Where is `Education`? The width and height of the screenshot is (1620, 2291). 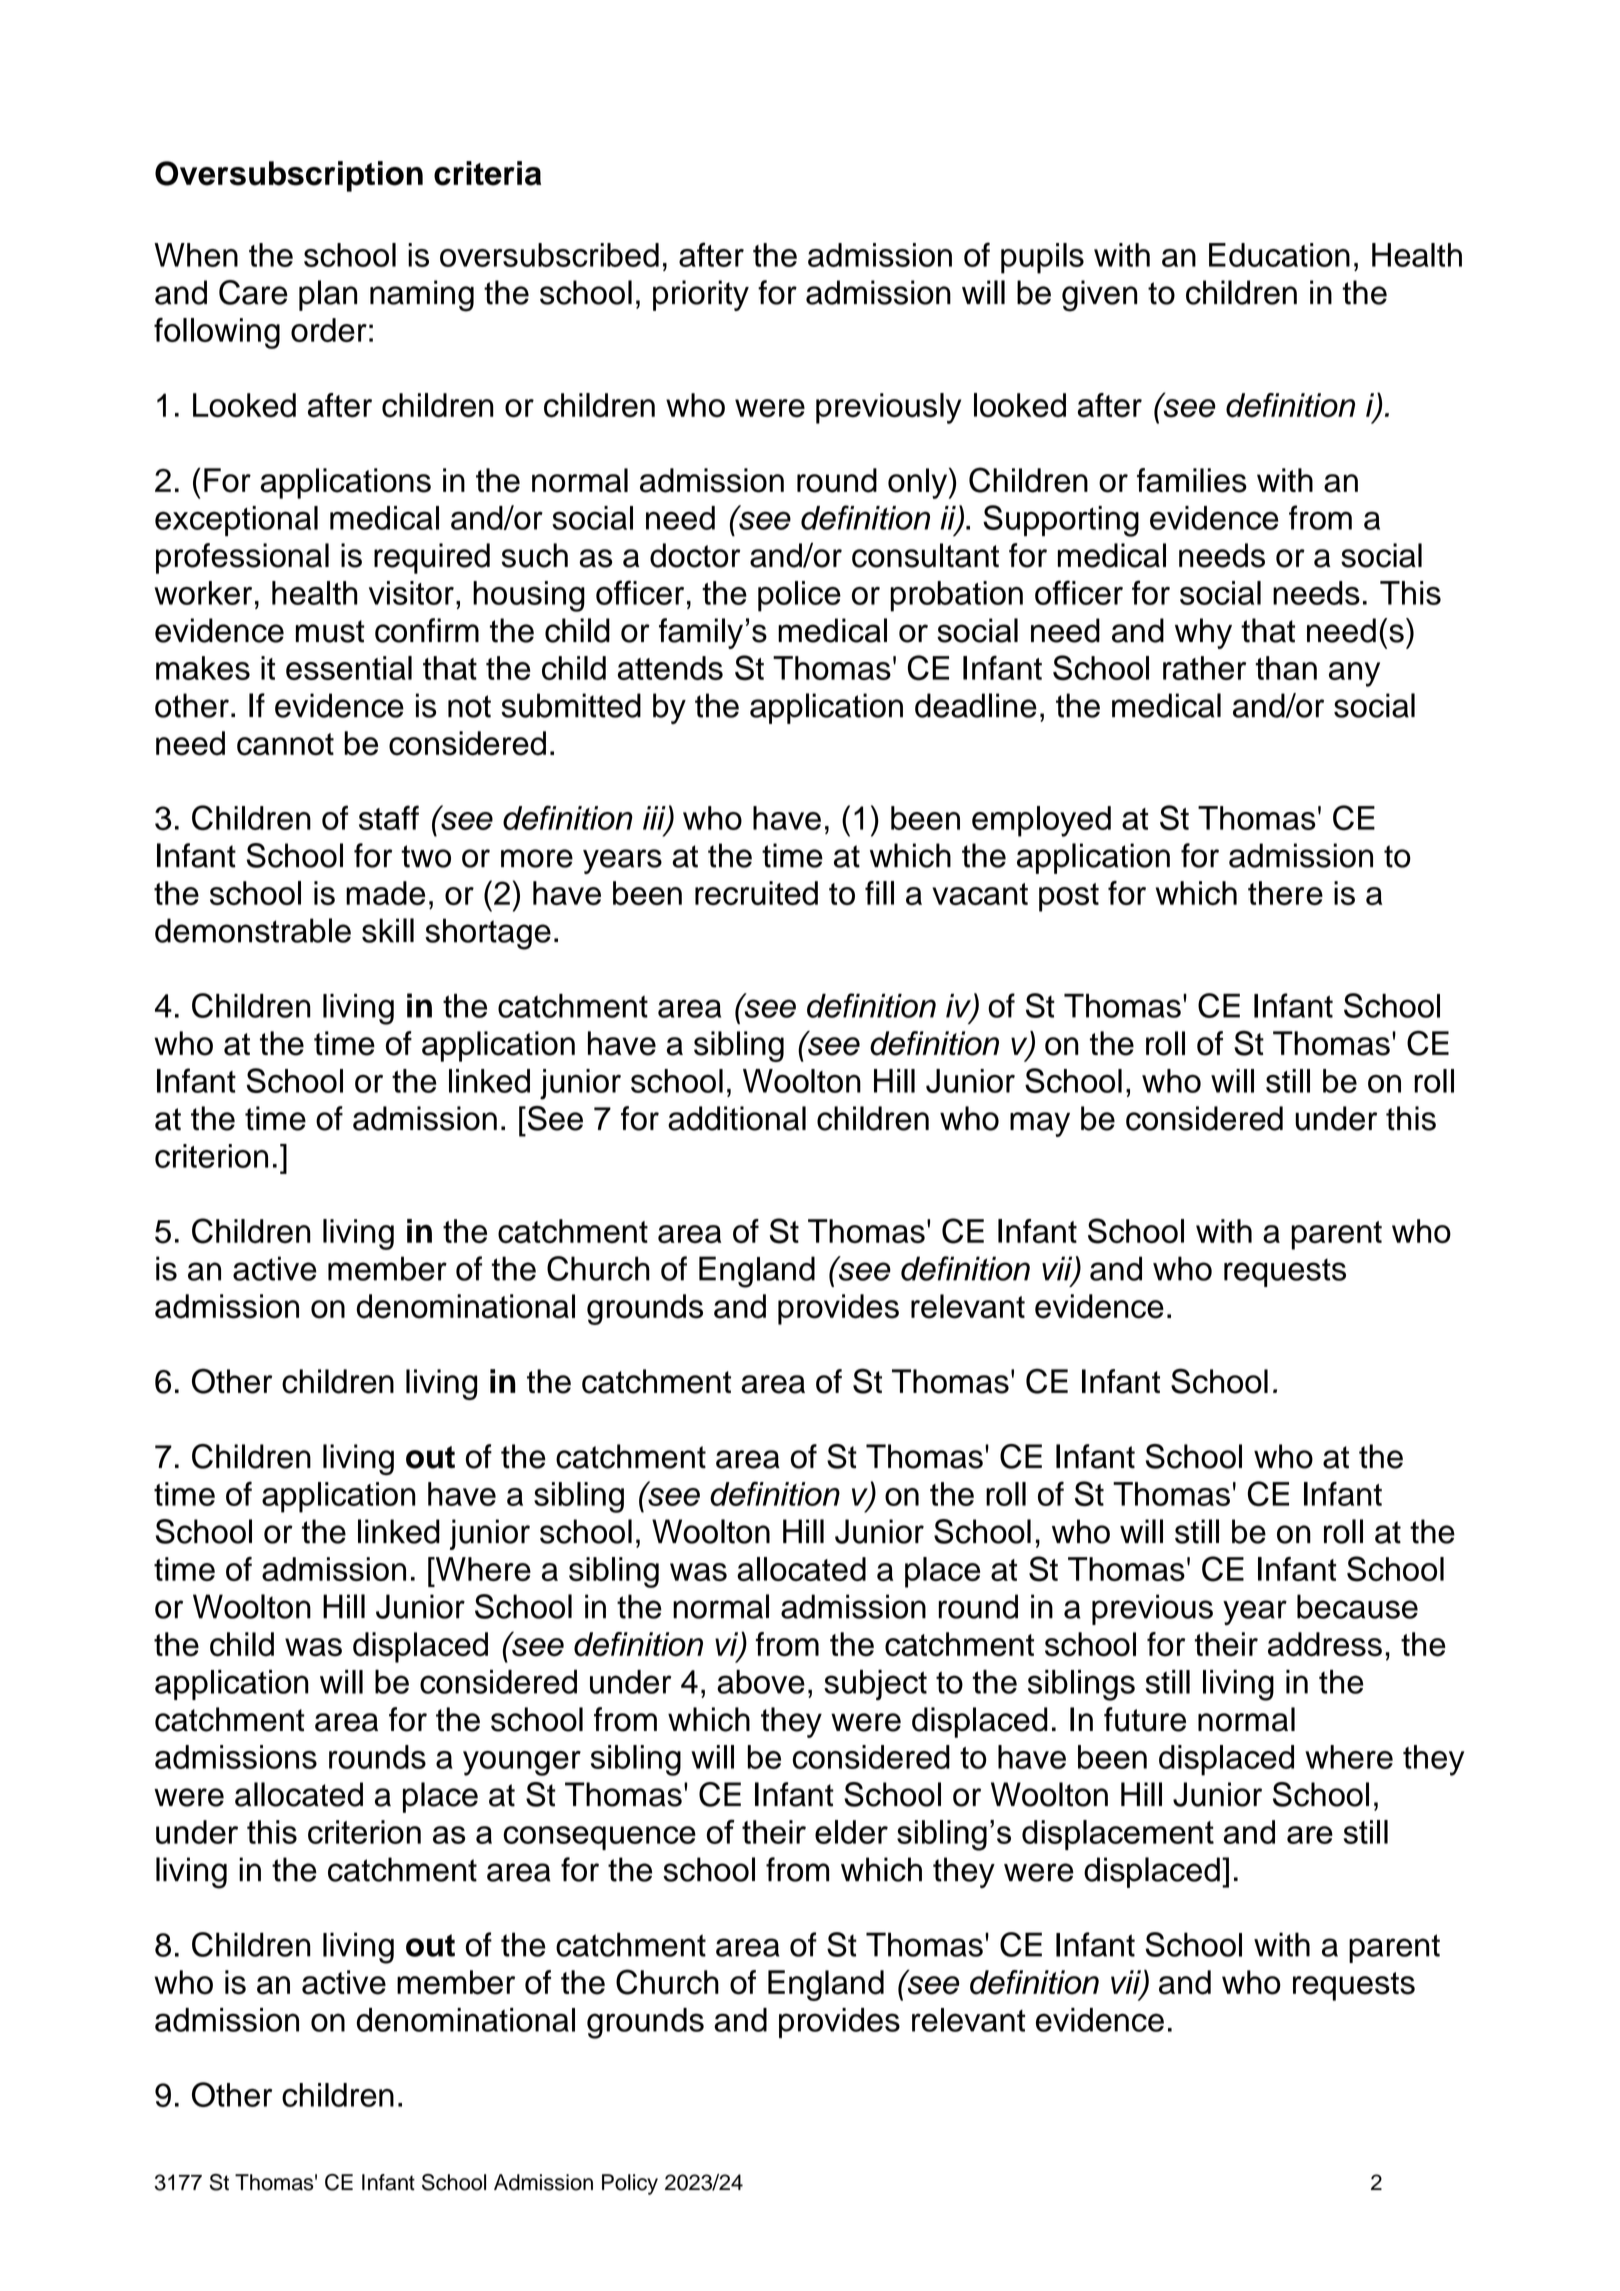 Education is located at coordinates (1279, 255).
